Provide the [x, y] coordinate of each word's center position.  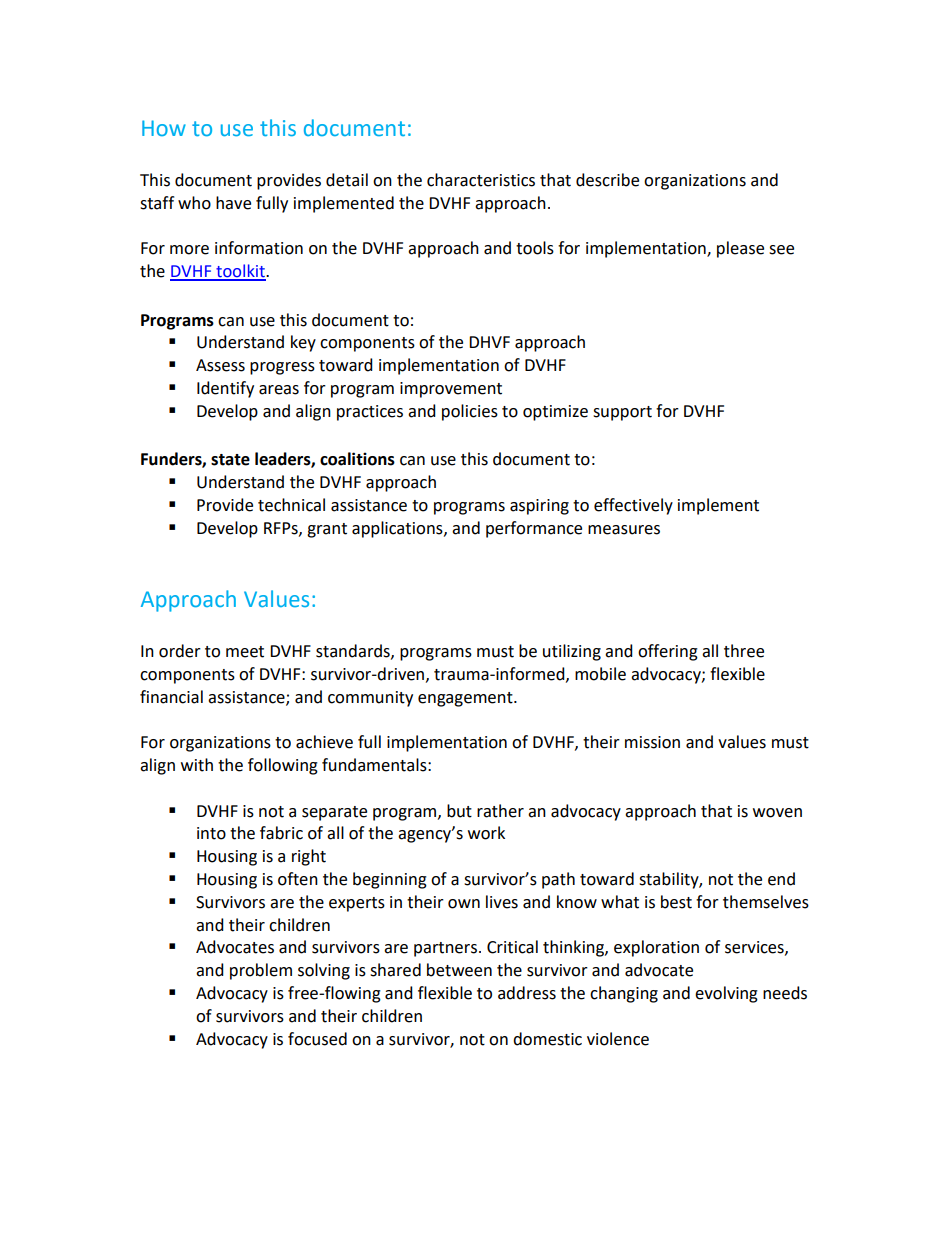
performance [534, 529]
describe [607, 180]
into [211, 833]
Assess [220, 365]
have [233, 203]
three [744, 651]
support [622, 413]
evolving [726, 994]
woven [777, 813]
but [459, 811]
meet [245, 652]
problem [261, 971]
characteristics [481, 180]
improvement [451, 390]
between [459, 970]
